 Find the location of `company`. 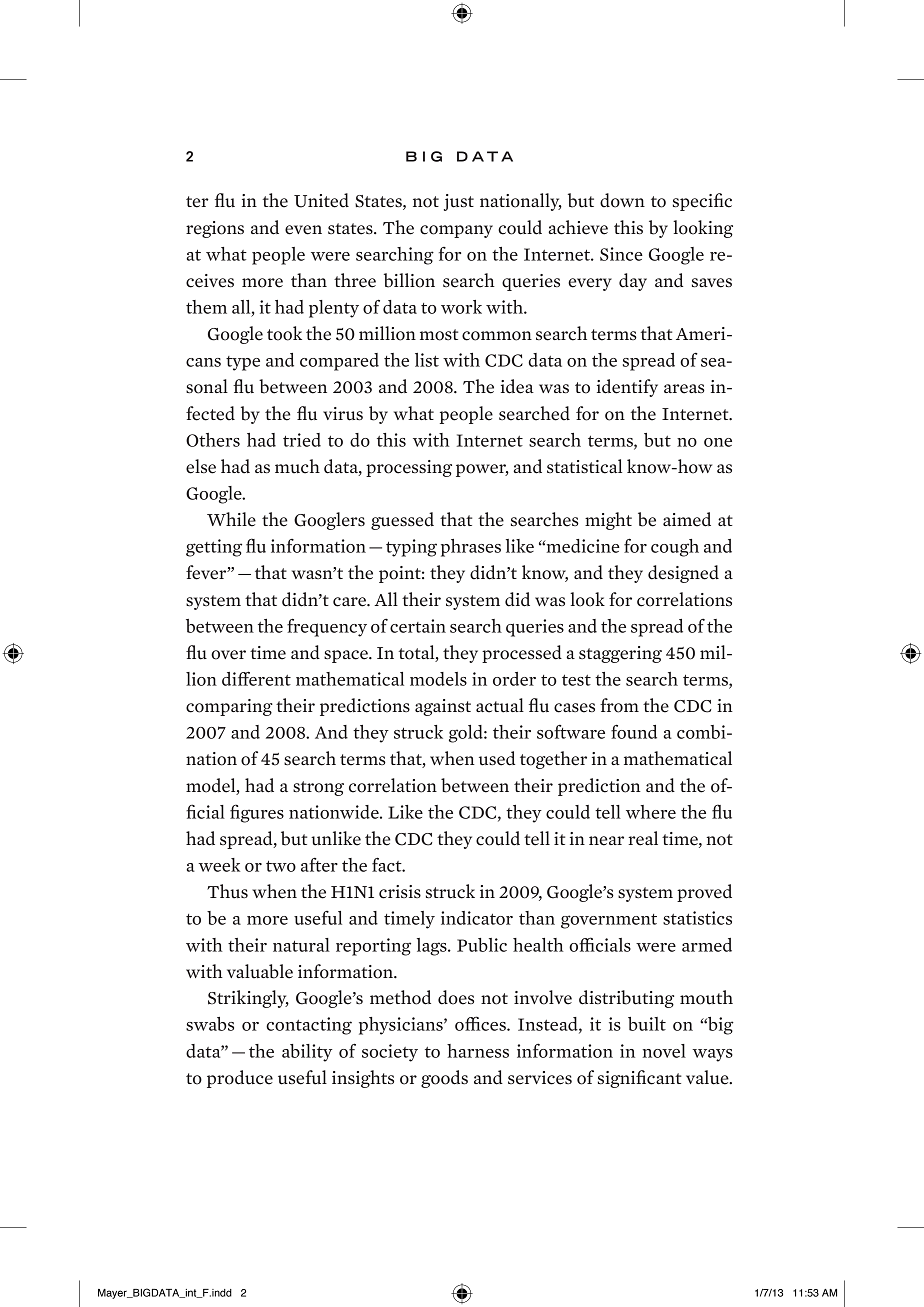

company is located at coordinates (456, 231).
